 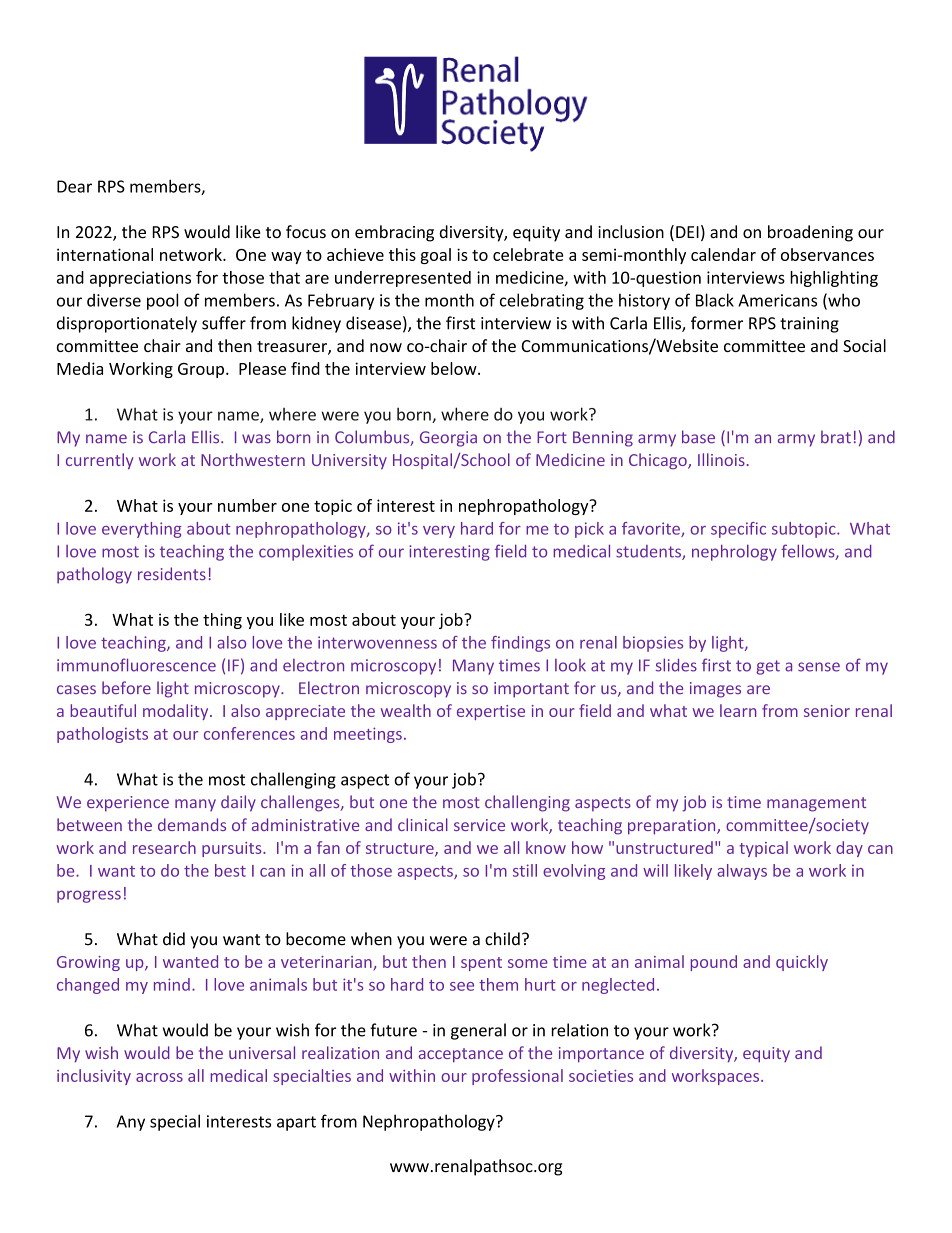 I want to click on immunofluorescence, so click(x=136, y=665).
